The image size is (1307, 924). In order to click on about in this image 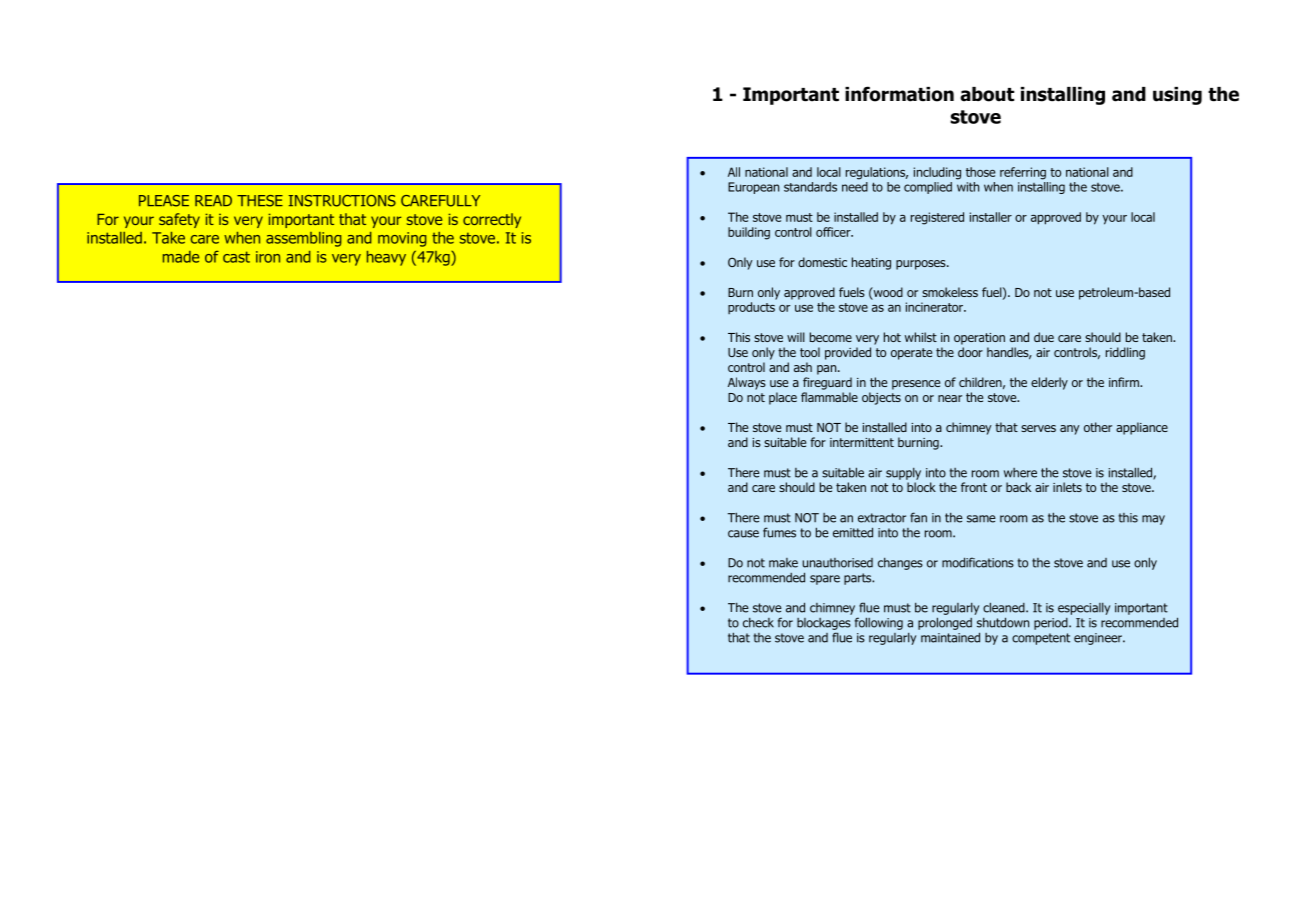, I will do `click(987, 94)`.
